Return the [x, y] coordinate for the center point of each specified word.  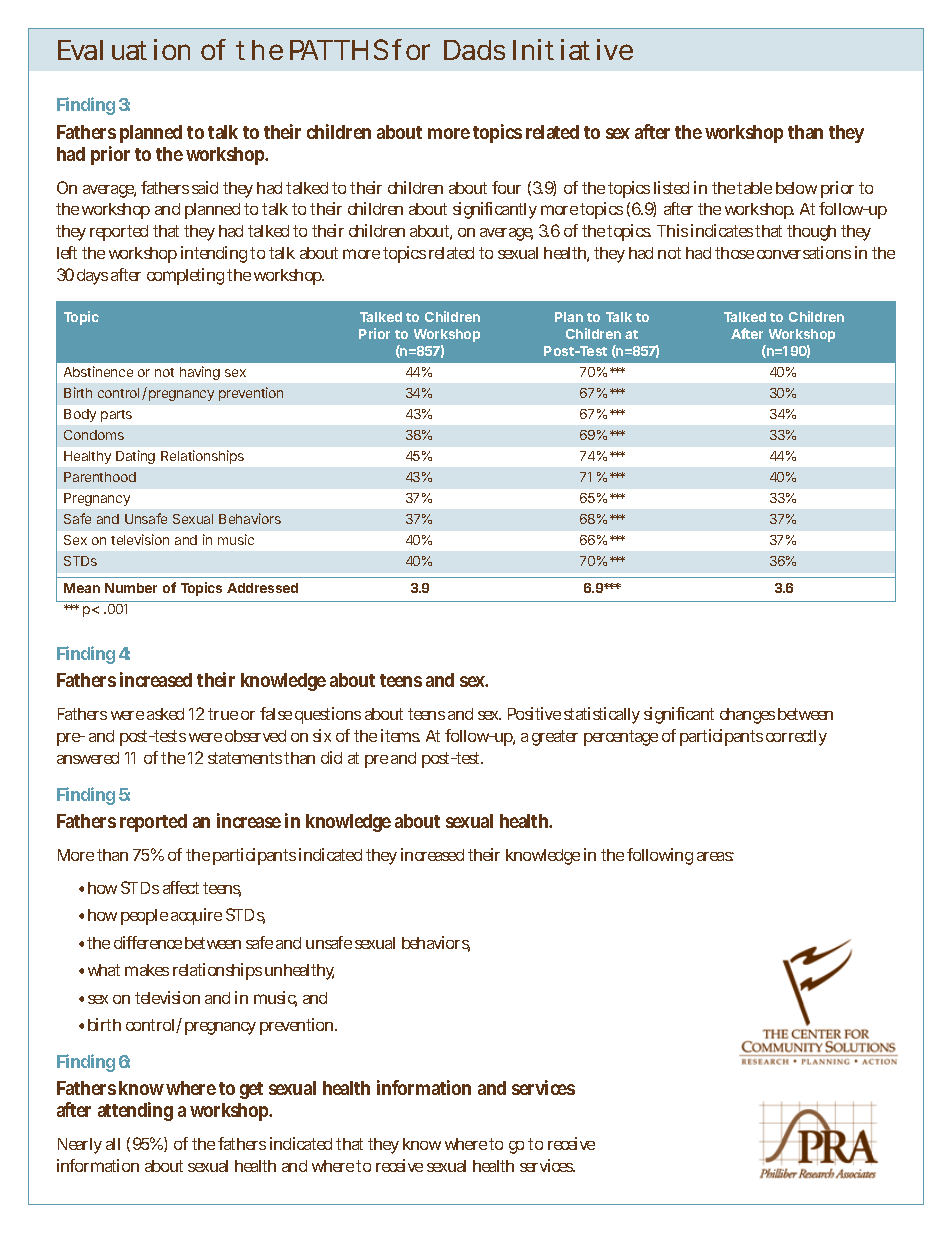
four [506, 187]
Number [131, 588]
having [200, 373]
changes [747, 716]
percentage [621, 738]
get [251, 1090]
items [400, 735]
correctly [796, 738]
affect [181, 887]
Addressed [262, 588]
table [754, 188]
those [734, 253]
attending [135, 1111]
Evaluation [124, 49]
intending [214, 254]
